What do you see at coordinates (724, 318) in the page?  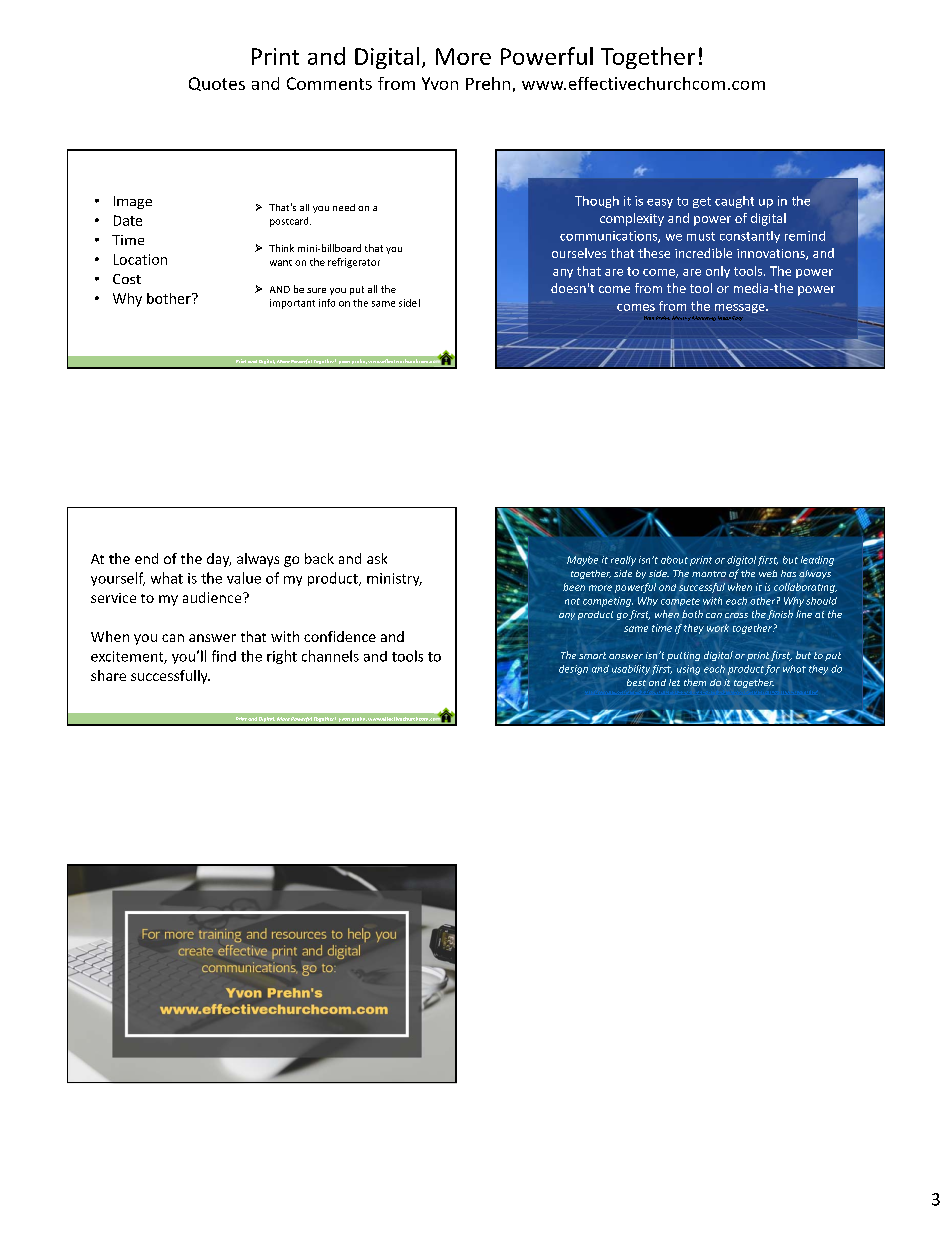 I see `Made` at bounding box center [724, 318].
